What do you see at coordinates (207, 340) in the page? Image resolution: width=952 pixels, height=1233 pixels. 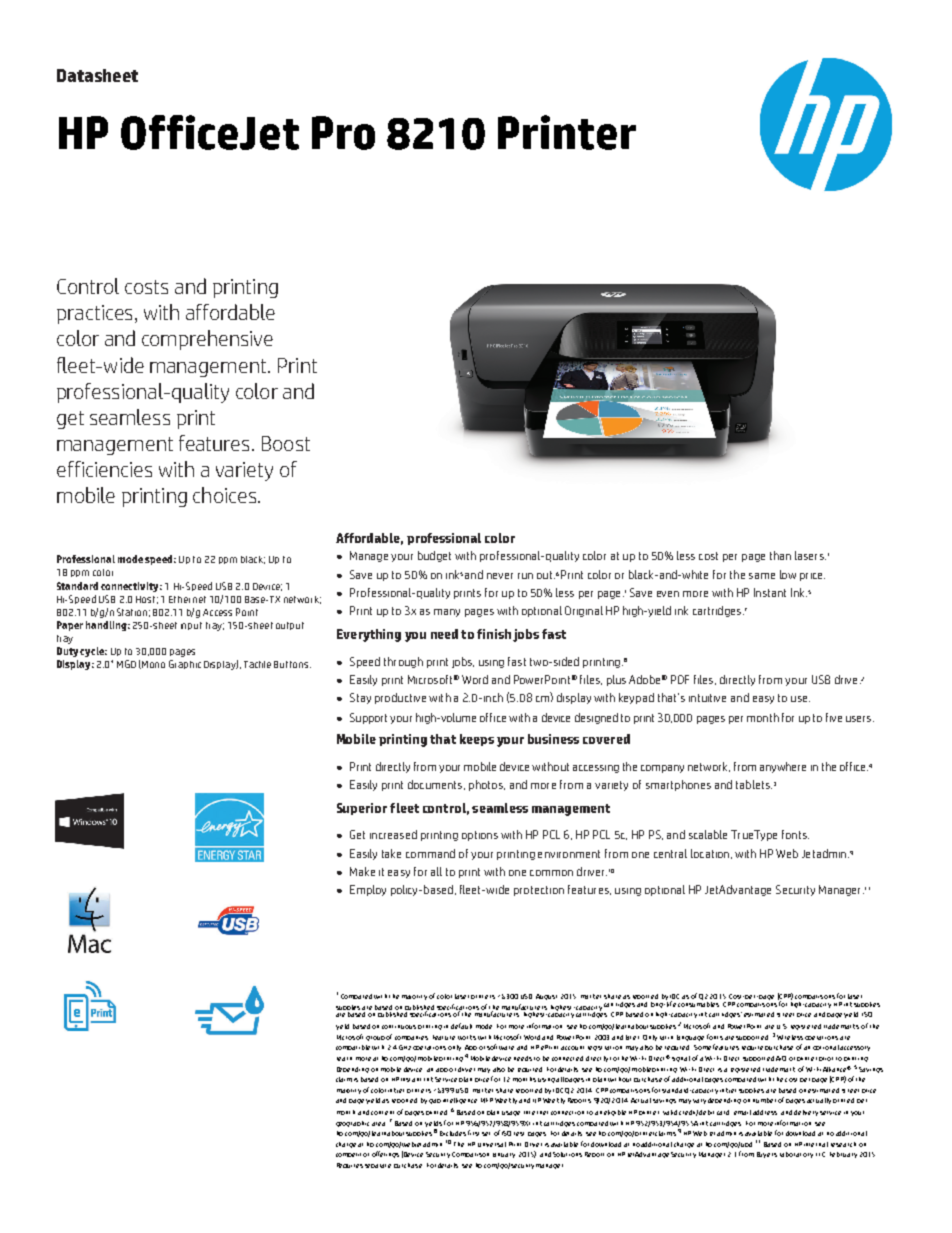 I see `comprehensive` at bounding box center [207, 340].
